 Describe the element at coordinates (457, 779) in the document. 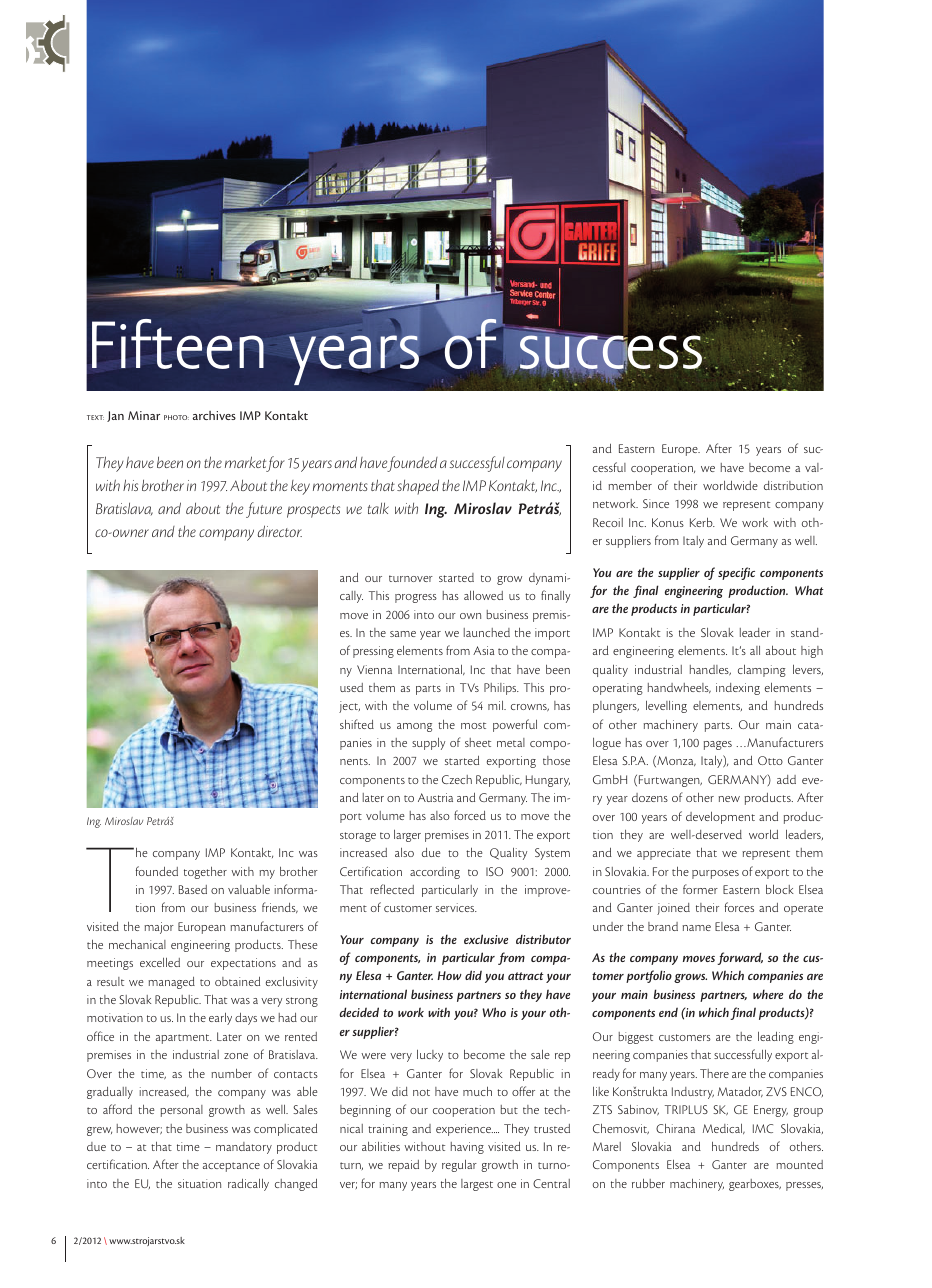

I see `Czech` at that location.
